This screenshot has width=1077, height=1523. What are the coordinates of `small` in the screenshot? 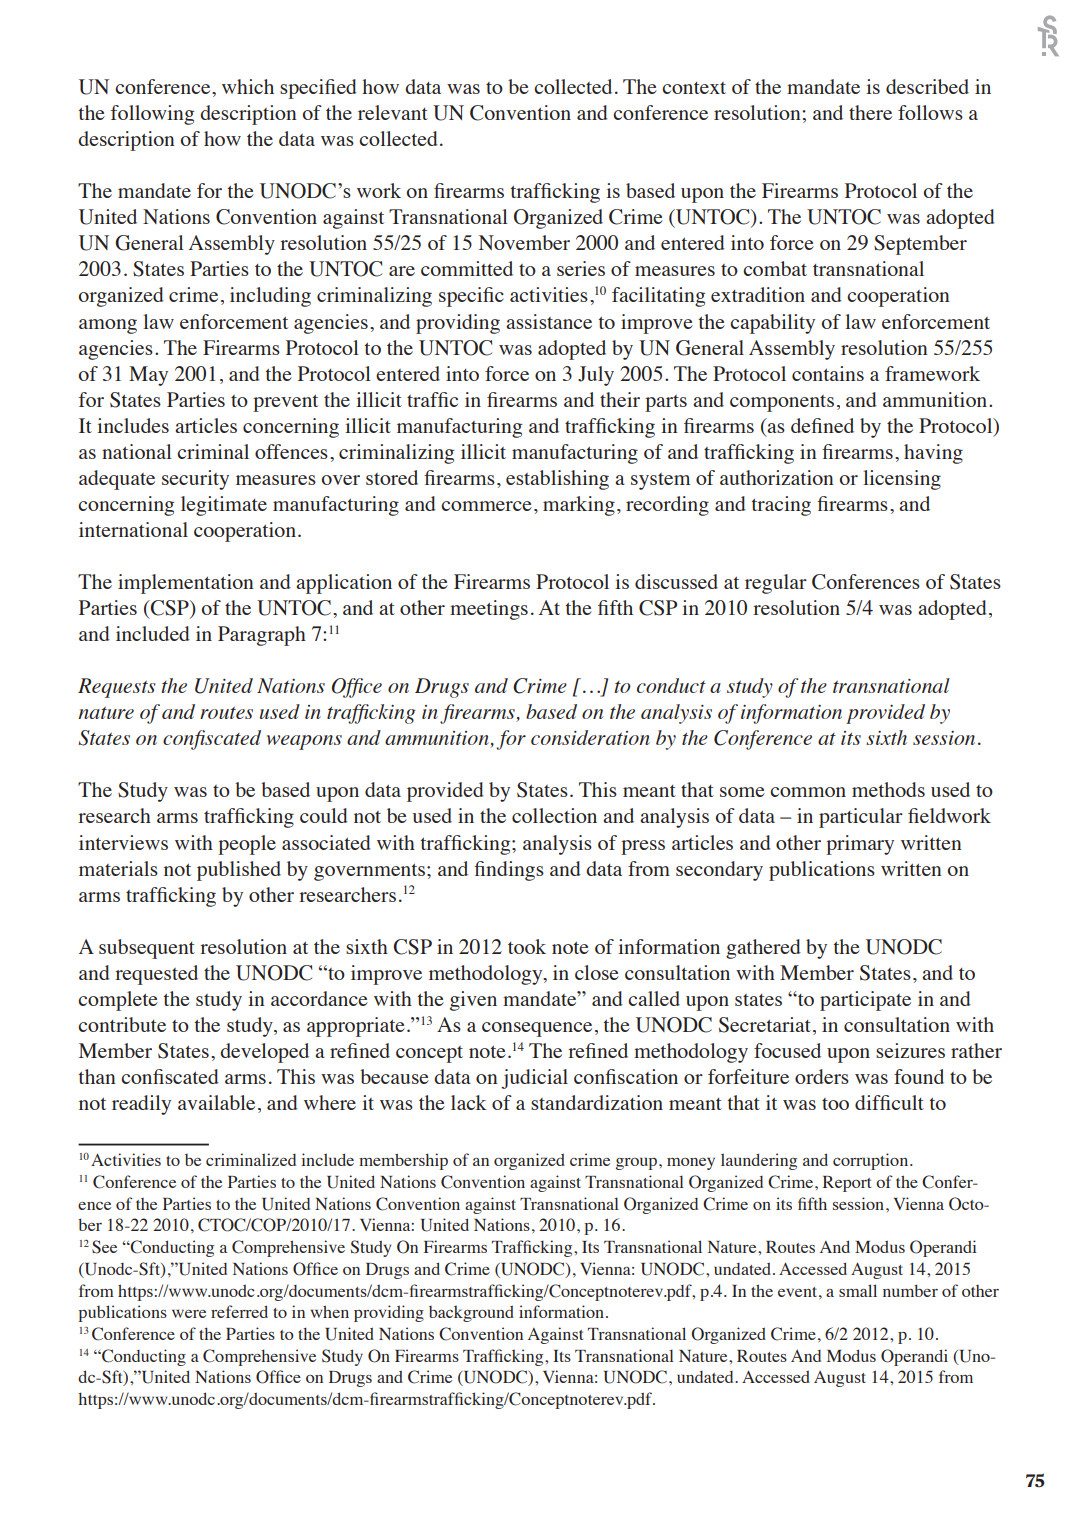 It's located at (858, 1290).
